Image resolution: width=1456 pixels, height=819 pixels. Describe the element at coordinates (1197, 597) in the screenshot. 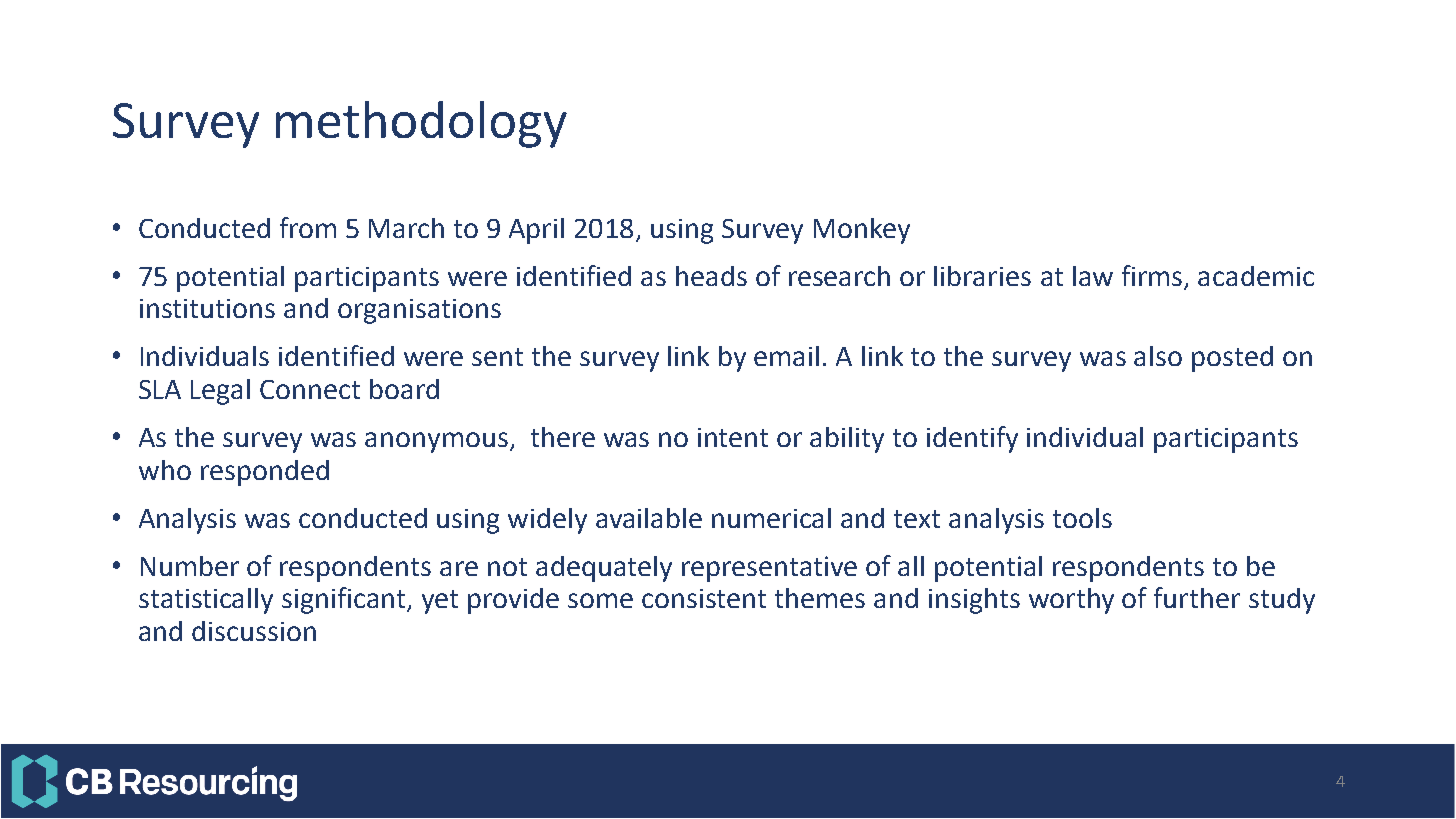

I see `further` at that location.
